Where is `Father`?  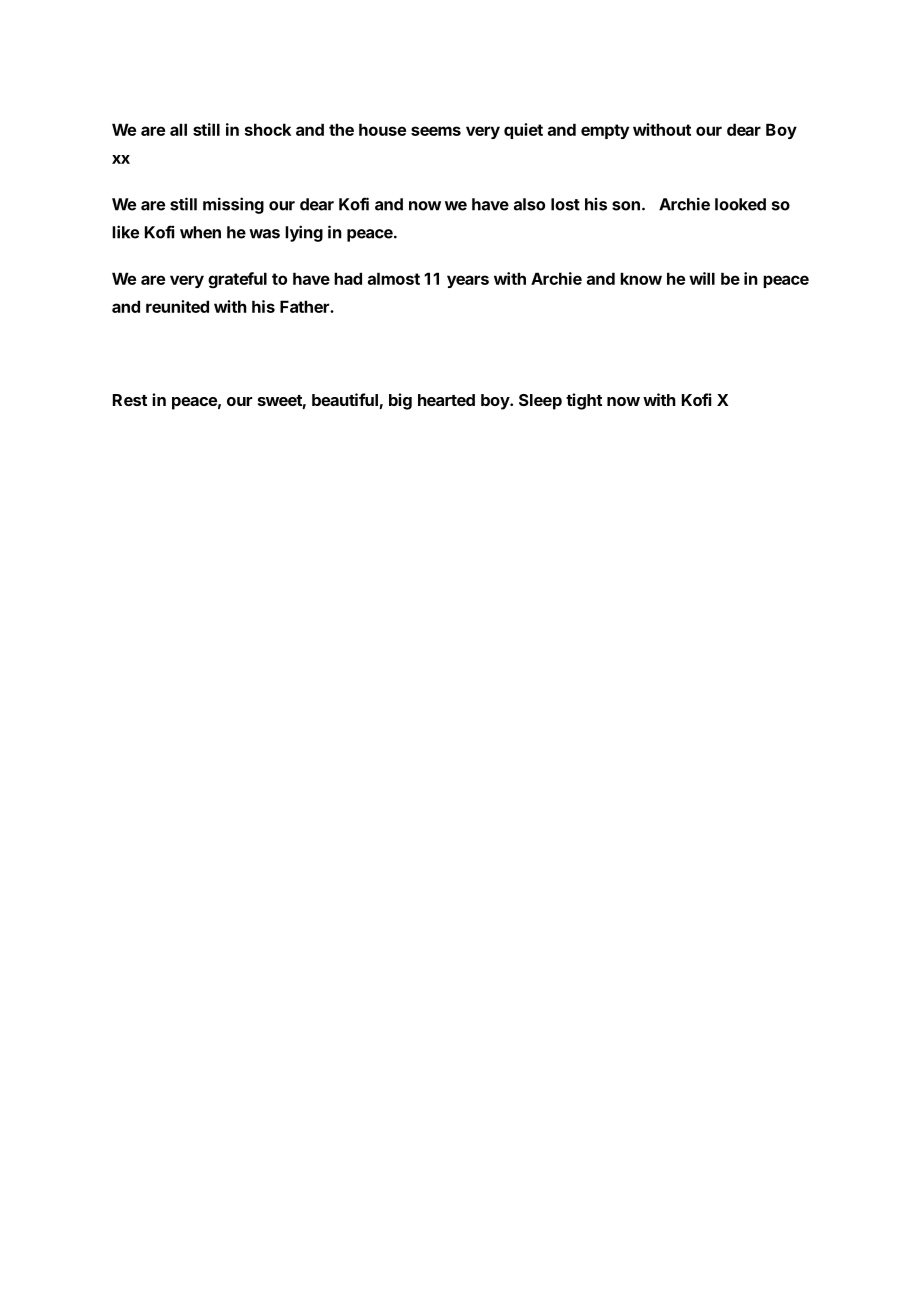
Father is located at coordinates (305, 306).
